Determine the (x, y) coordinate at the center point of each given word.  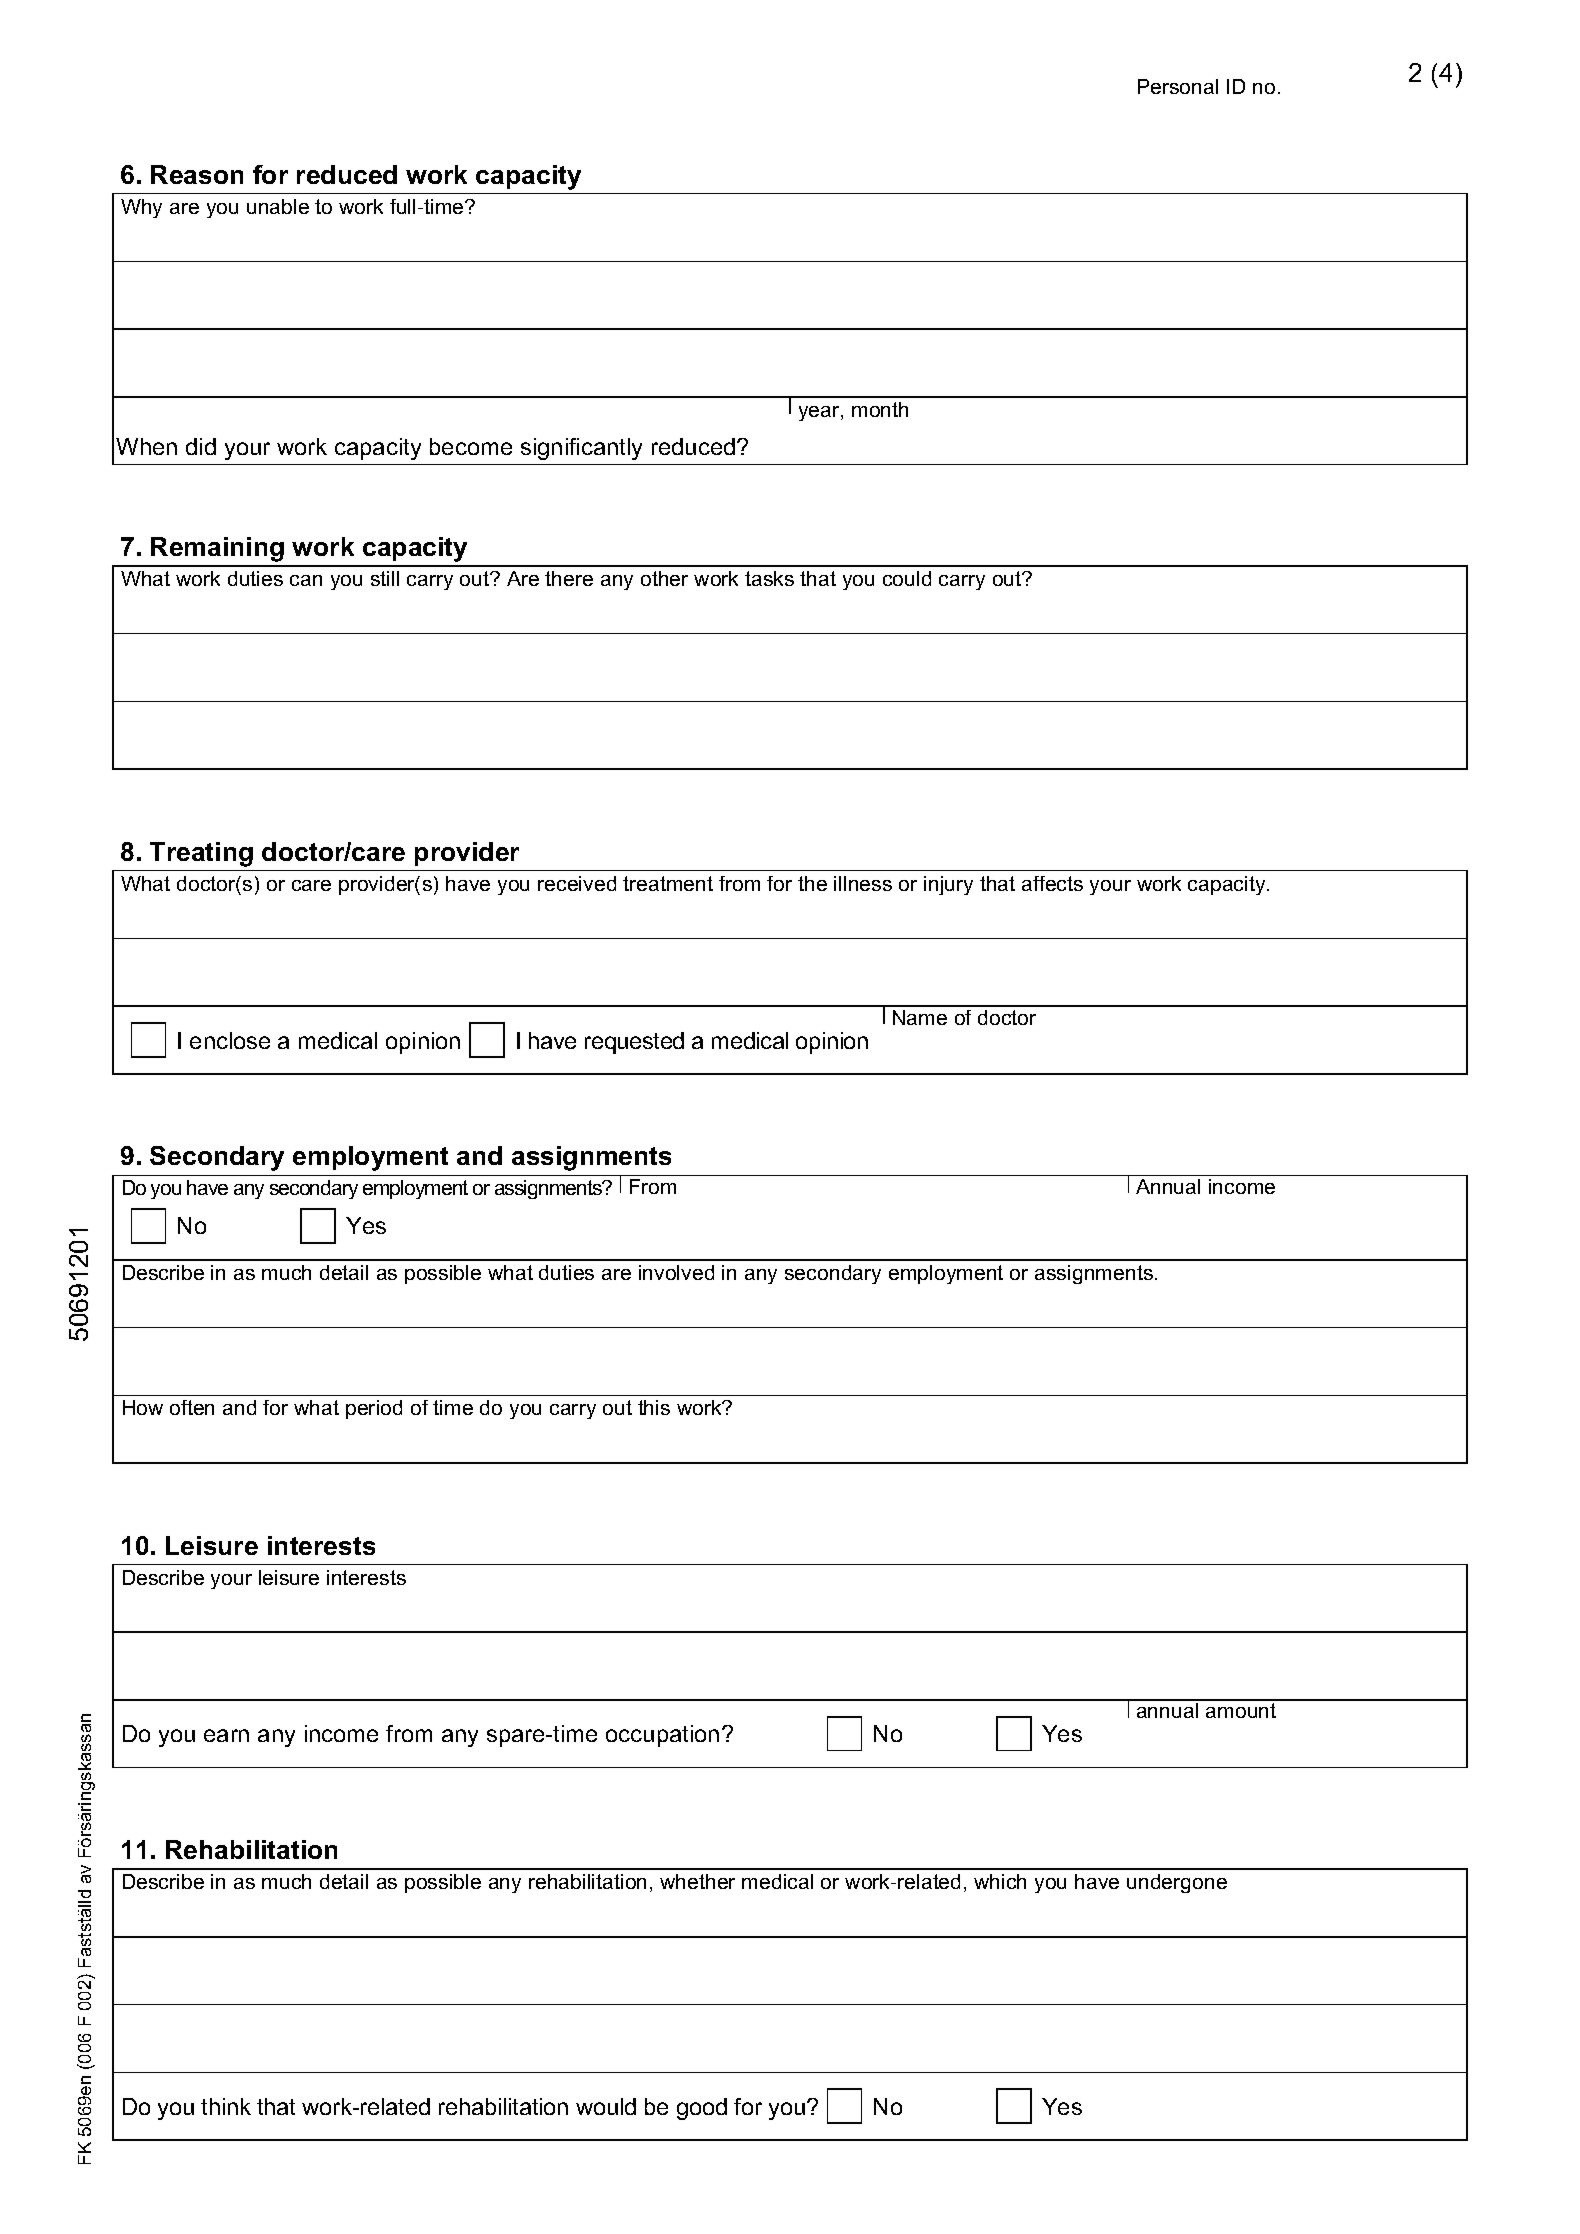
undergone (1177, 1883)
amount (1241, 1710)
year (820, 413)
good (702, 2109)
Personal (1178, 86)
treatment (668, 883)
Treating (201, 854)
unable (278, 206)
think (226, 2106)
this (654, 1407)
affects (1052, 883)
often (192, 1407)
